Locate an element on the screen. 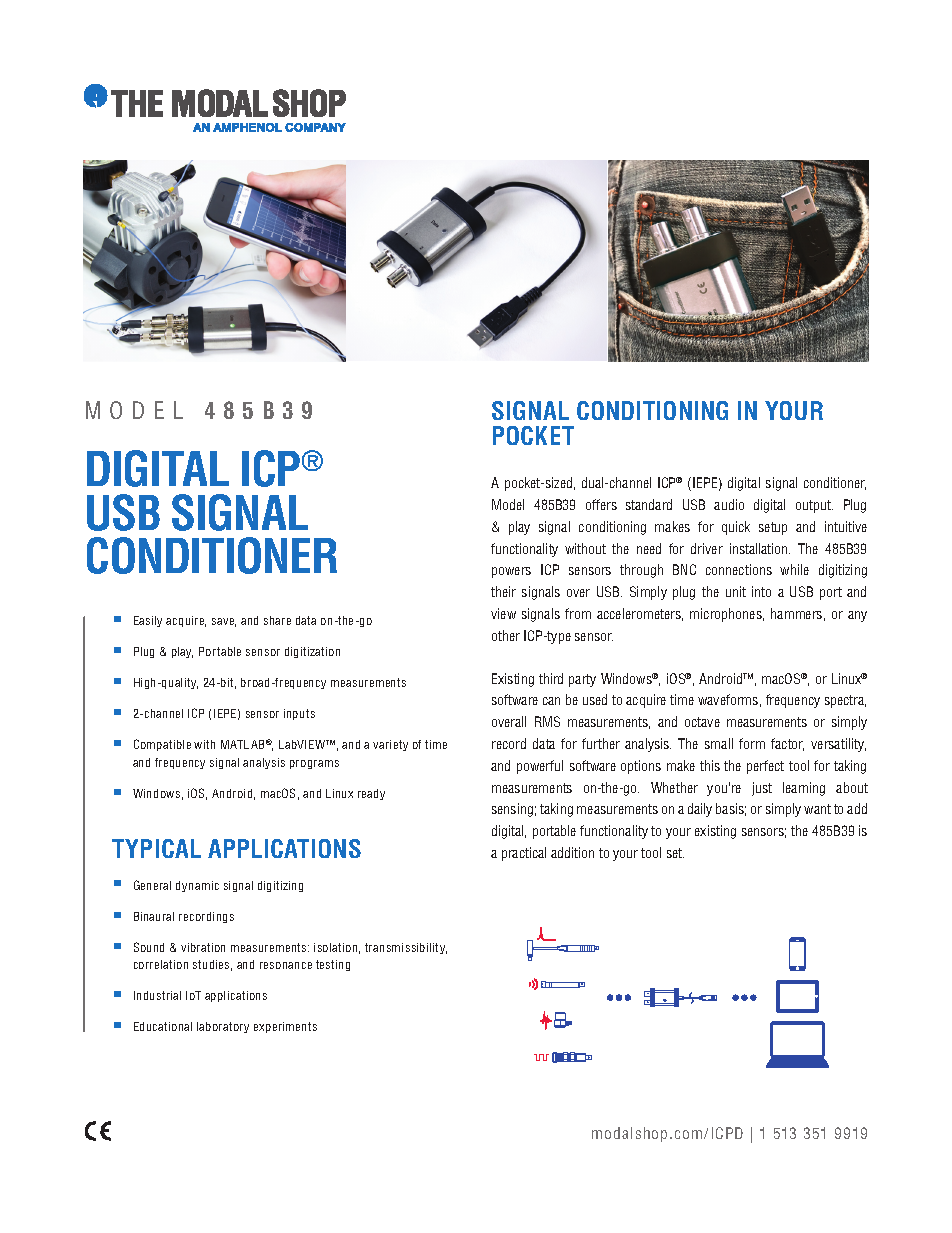 The width and height of the screenshot is (952, 1233). dynamic is located at coordinates (197, 886).
